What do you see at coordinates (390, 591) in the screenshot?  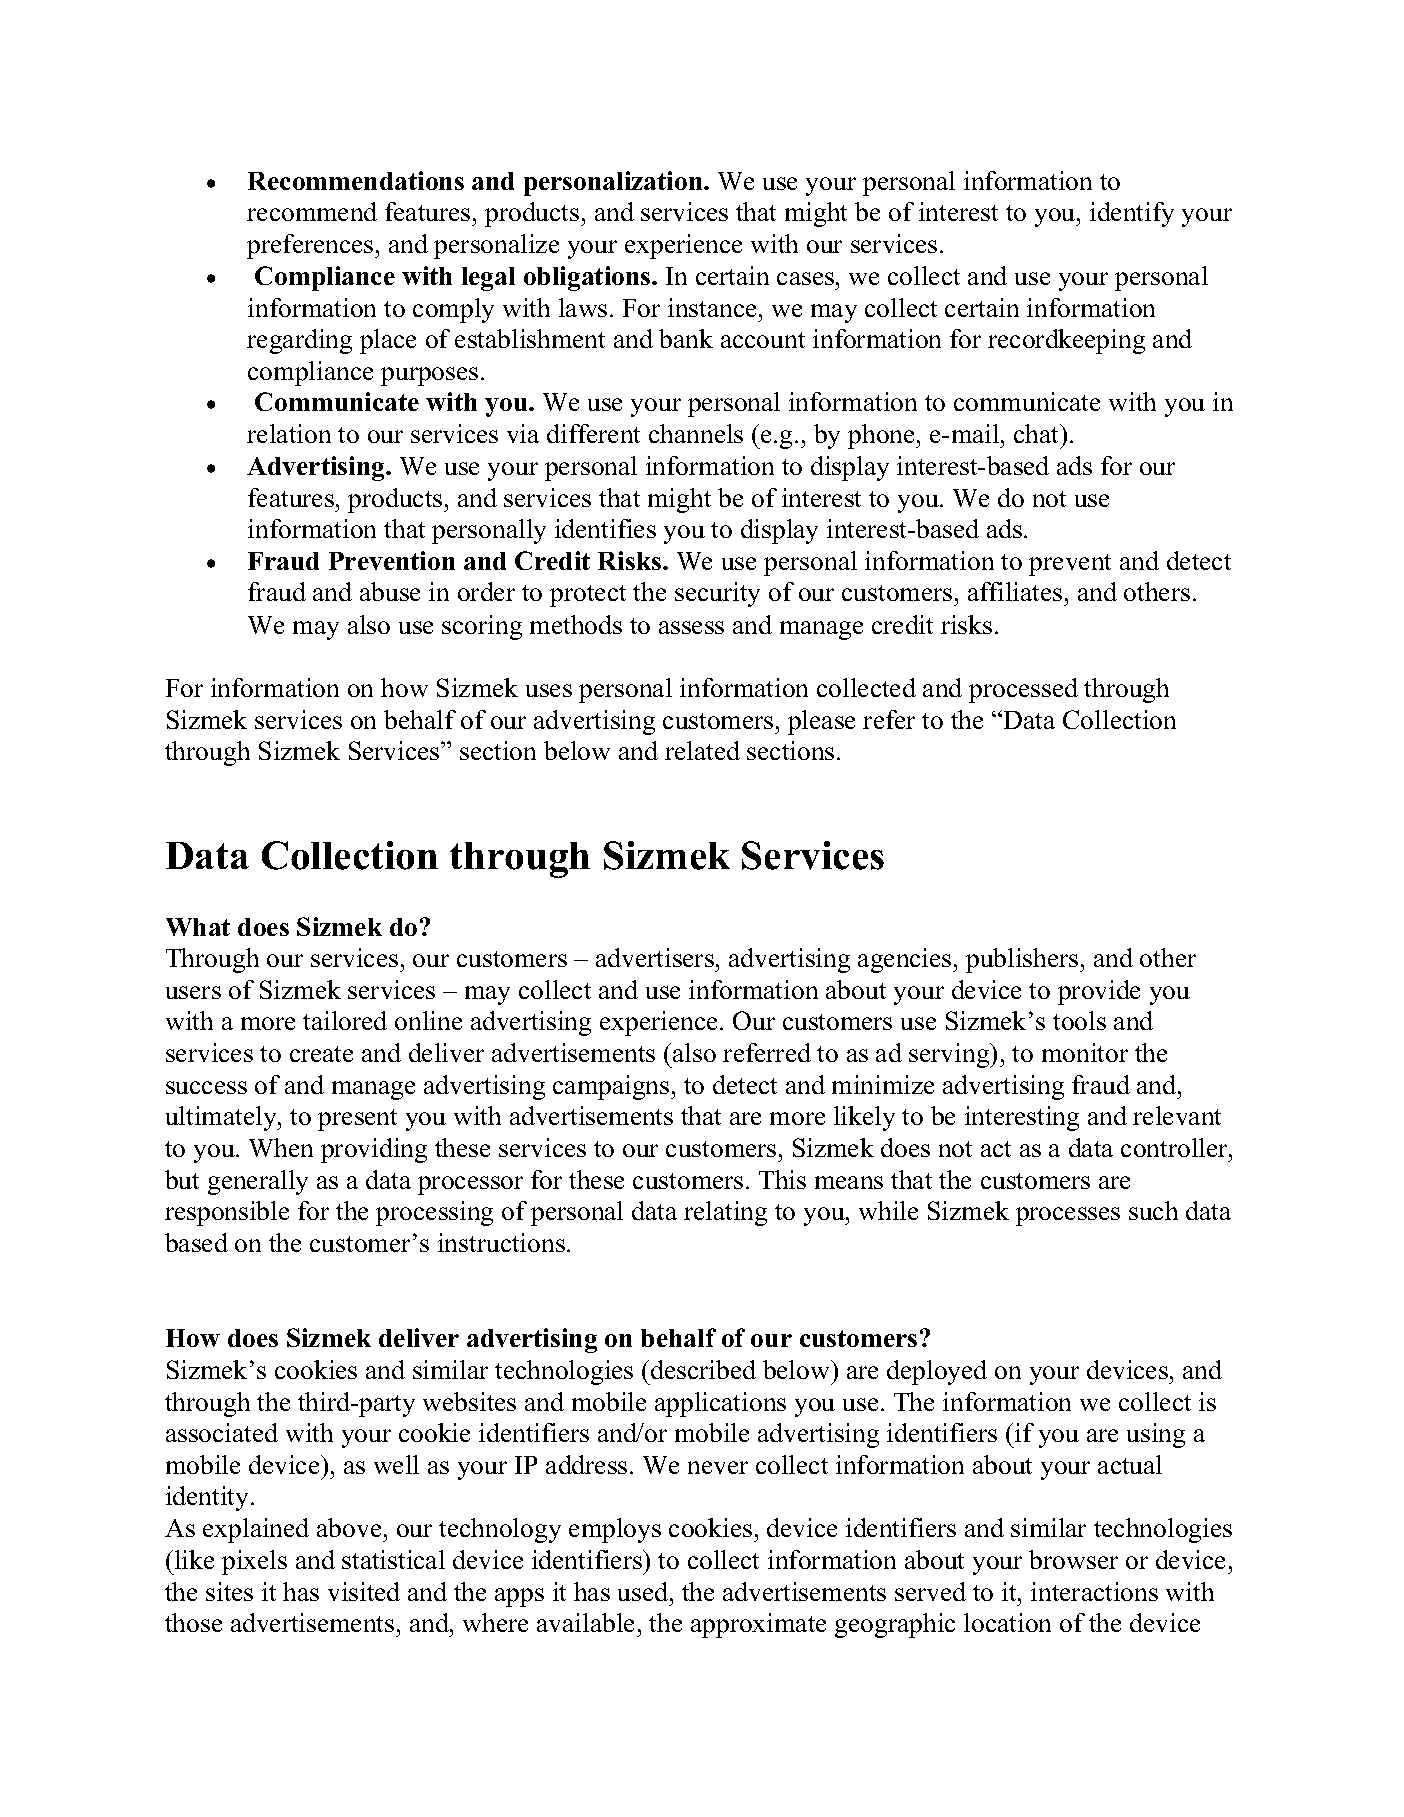 I see `abuse` at bounding box center [390, 591].
